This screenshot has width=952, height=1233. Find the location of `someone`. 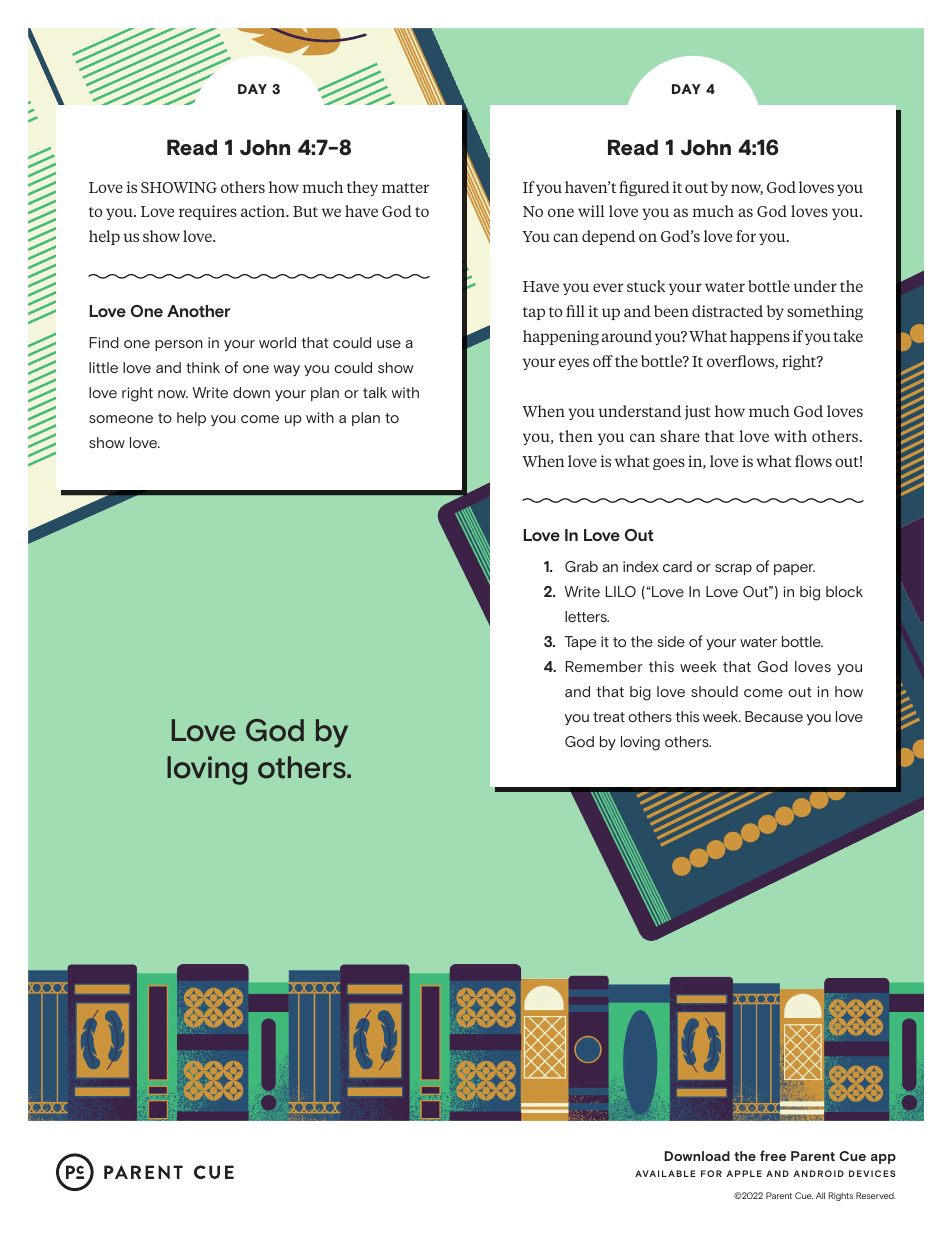

someone is located at coordinates (121, 419).
